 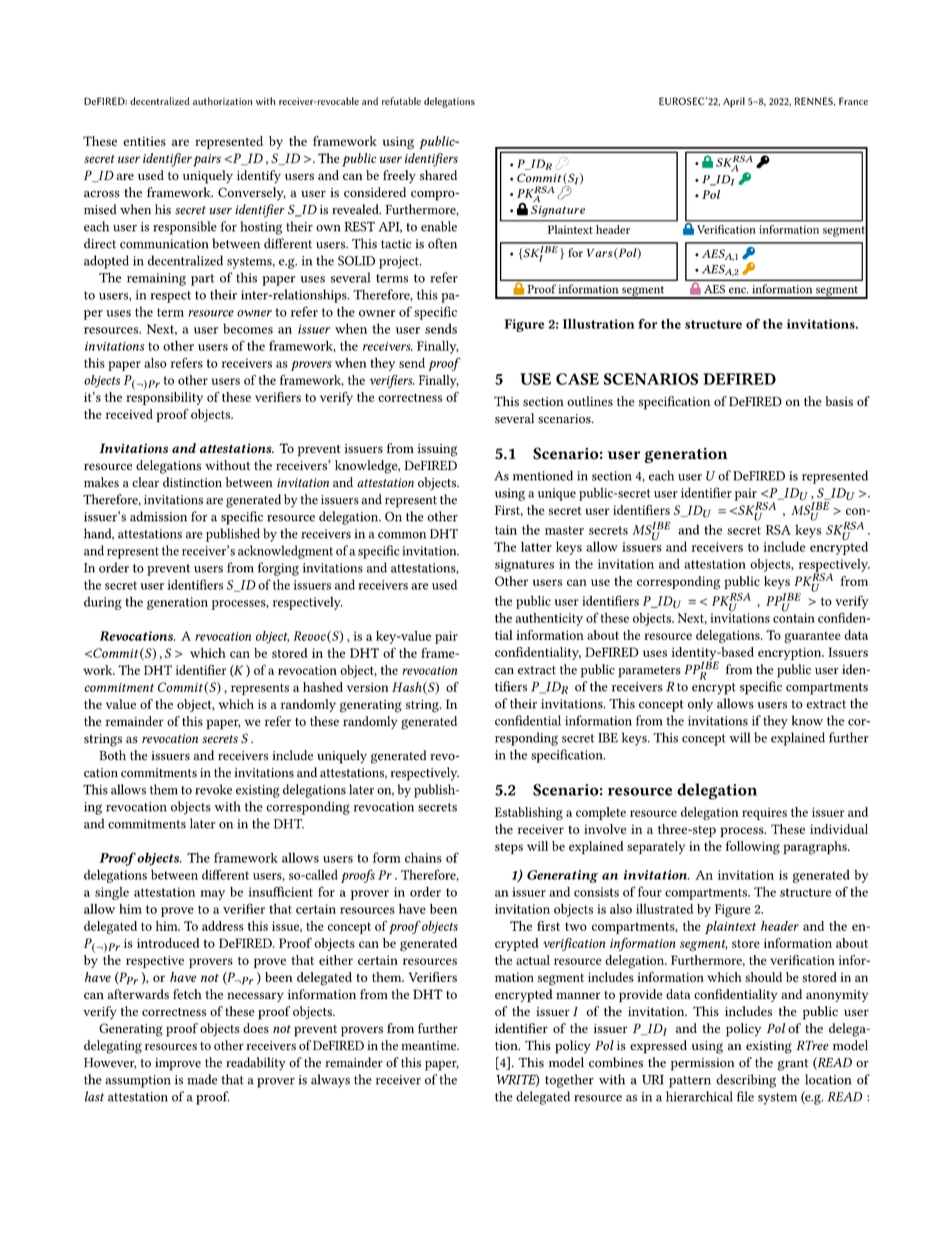 What do you see at coordinates (839, 401) in the screenshot?
I see `basis` at bounding box center [839, 401].
